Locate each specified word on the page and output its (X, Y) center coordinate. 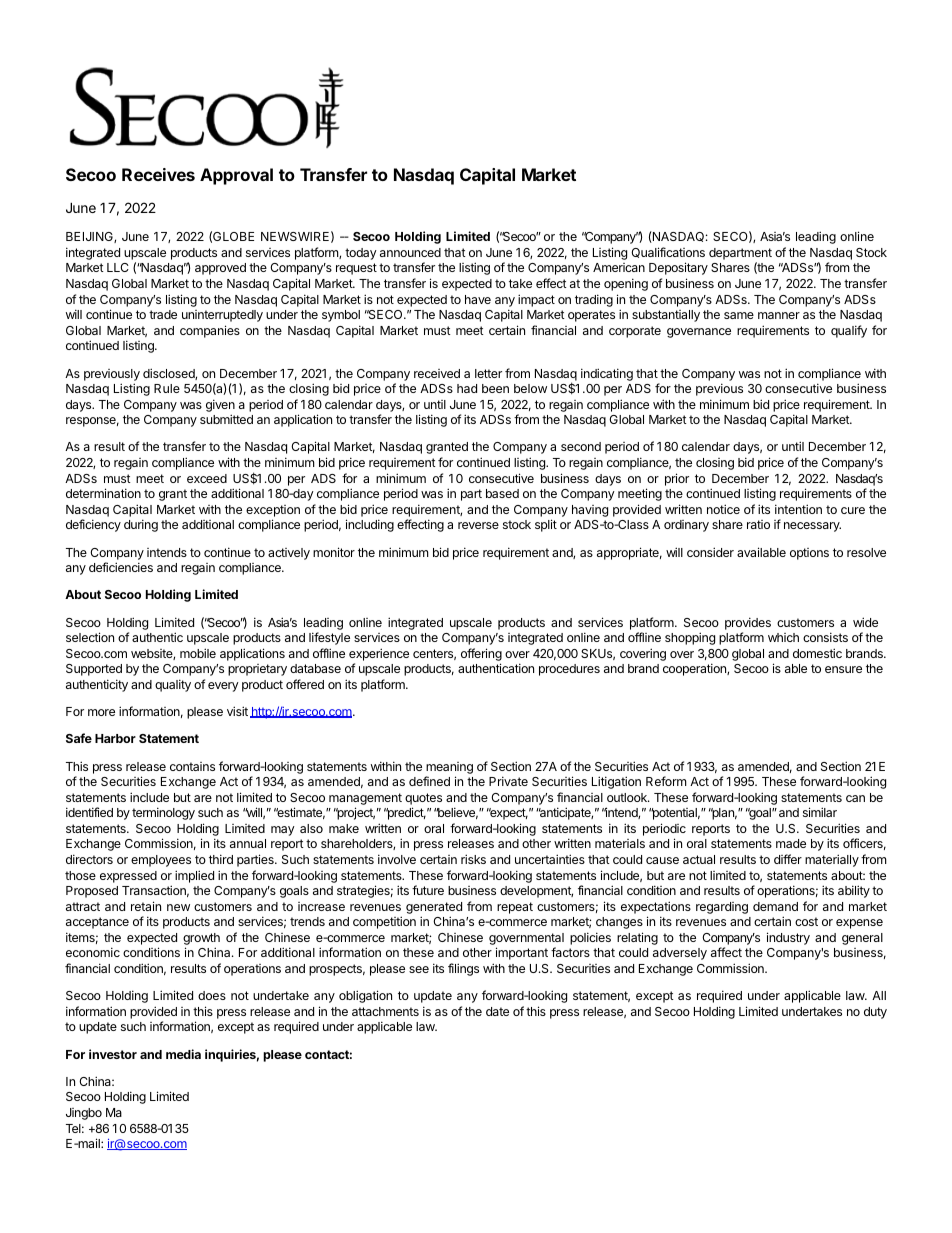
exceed (207, 478)
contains (192, 766)
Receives (158, 174)
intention (798, 509)
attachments (385, 1011)
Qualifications (668, 252)
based (502, 493)
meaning (449, 768)
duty (875, 1013)
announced (410, 252)
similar (820, 812)
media (183, 1054)
